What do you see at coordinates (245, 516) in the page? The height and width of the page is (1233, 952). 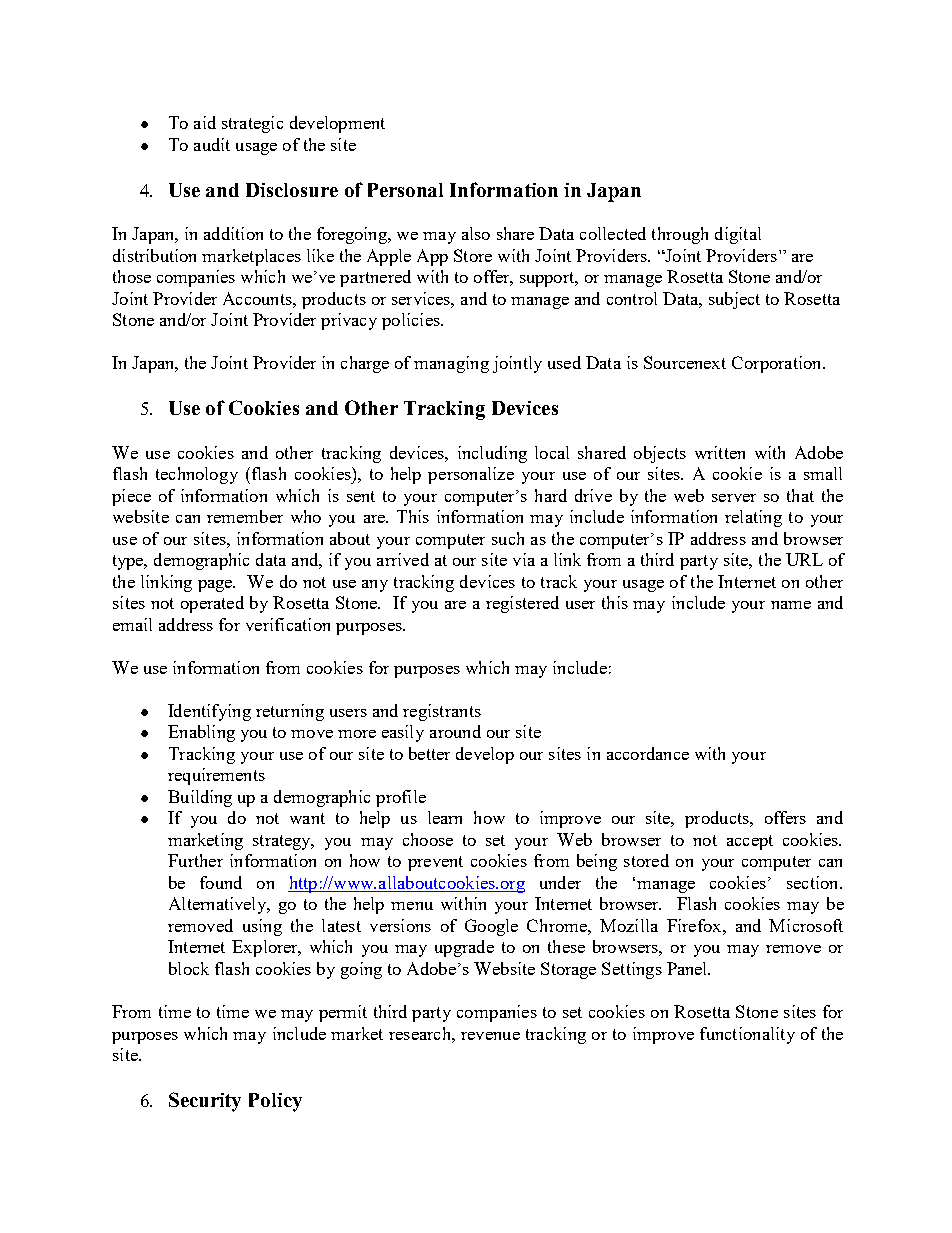 I see `remember` at bounding box center [245, 516].
